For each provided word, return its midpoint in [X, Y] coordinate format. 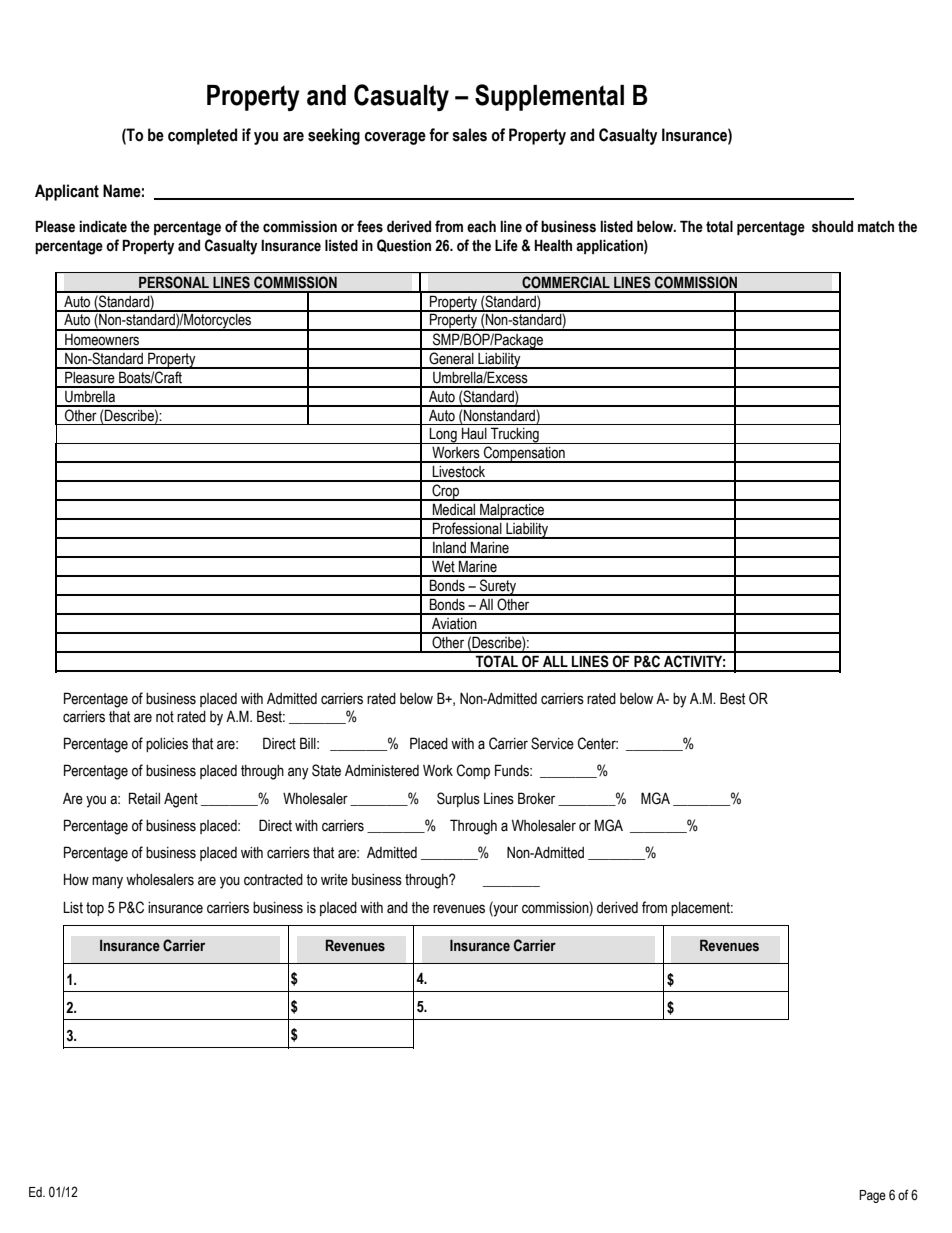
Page [872, 1196]
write [334, 880]
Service [552, 743]
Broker [536, 798]
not [165, 717]
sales [469, 135]
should [832, 226]
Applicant [67, 192]
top [95, 909]
